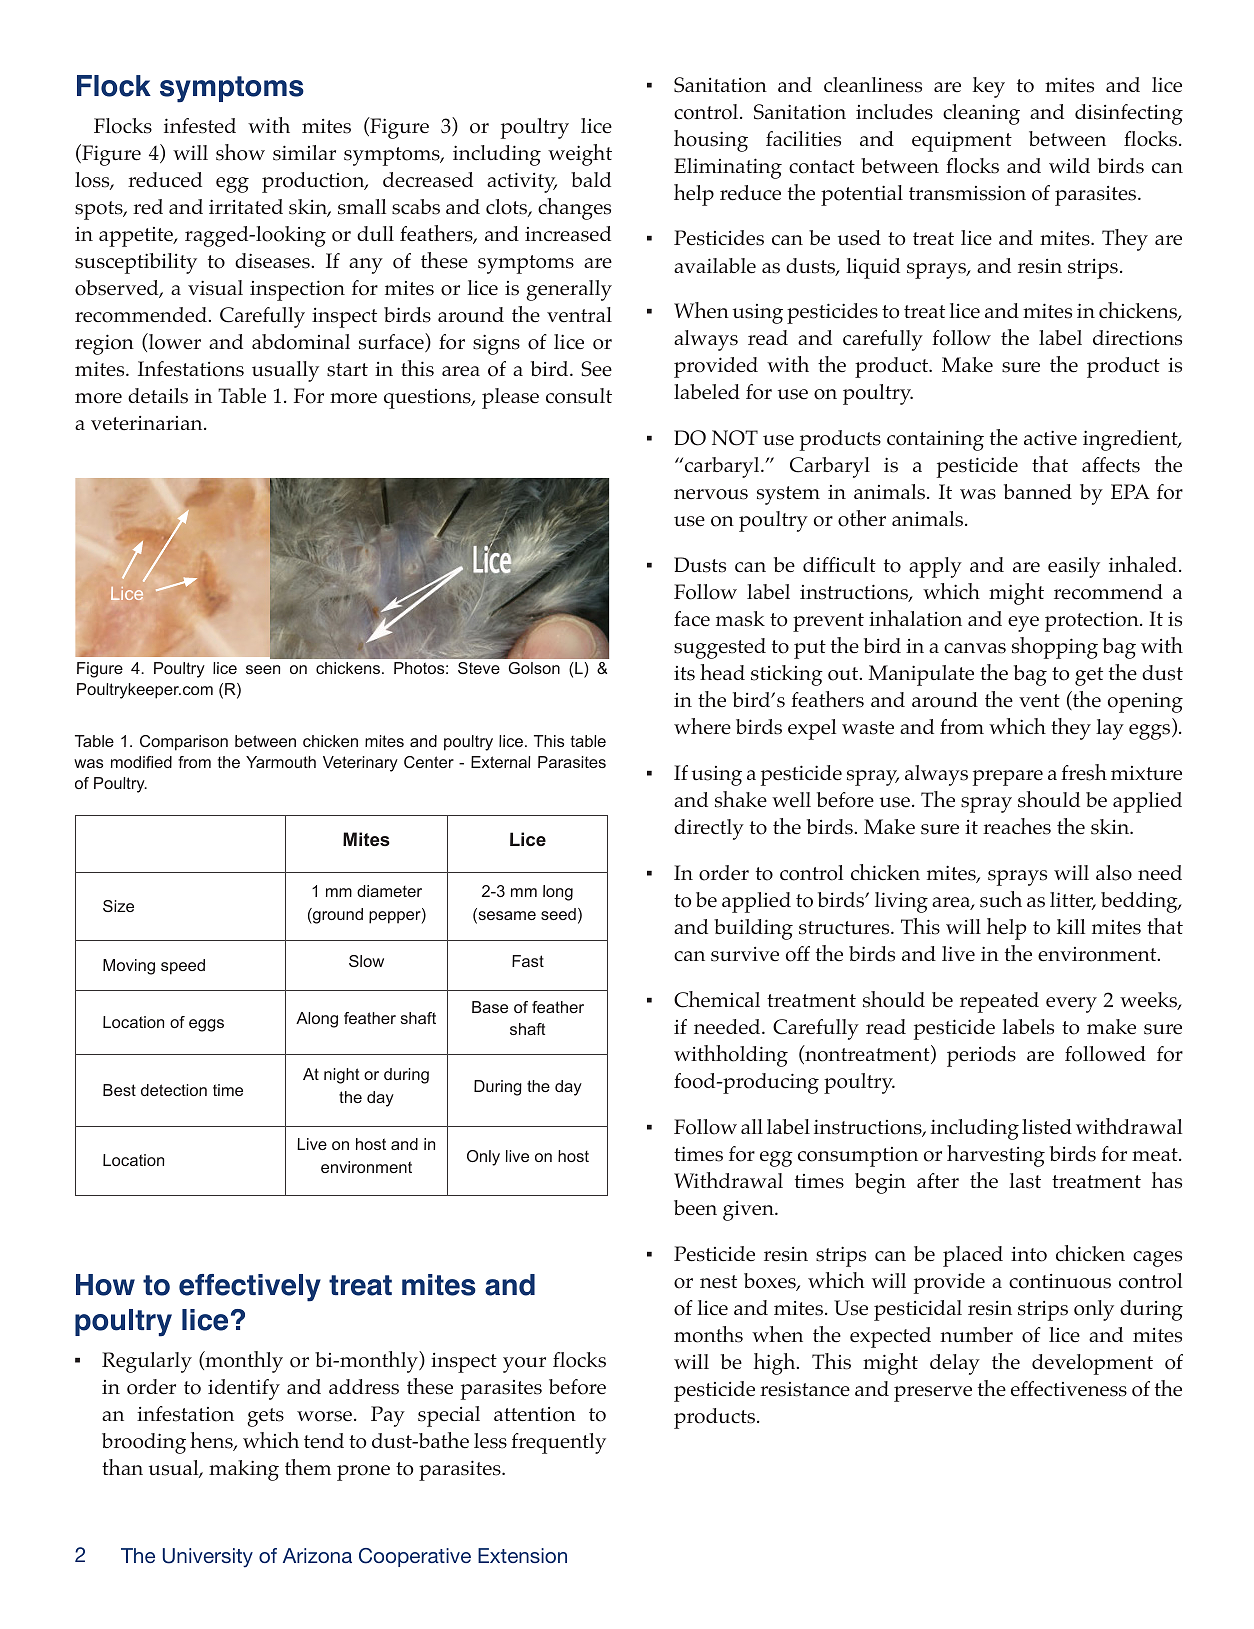  I want to click on effectiveness, so click(1069, 1389).
